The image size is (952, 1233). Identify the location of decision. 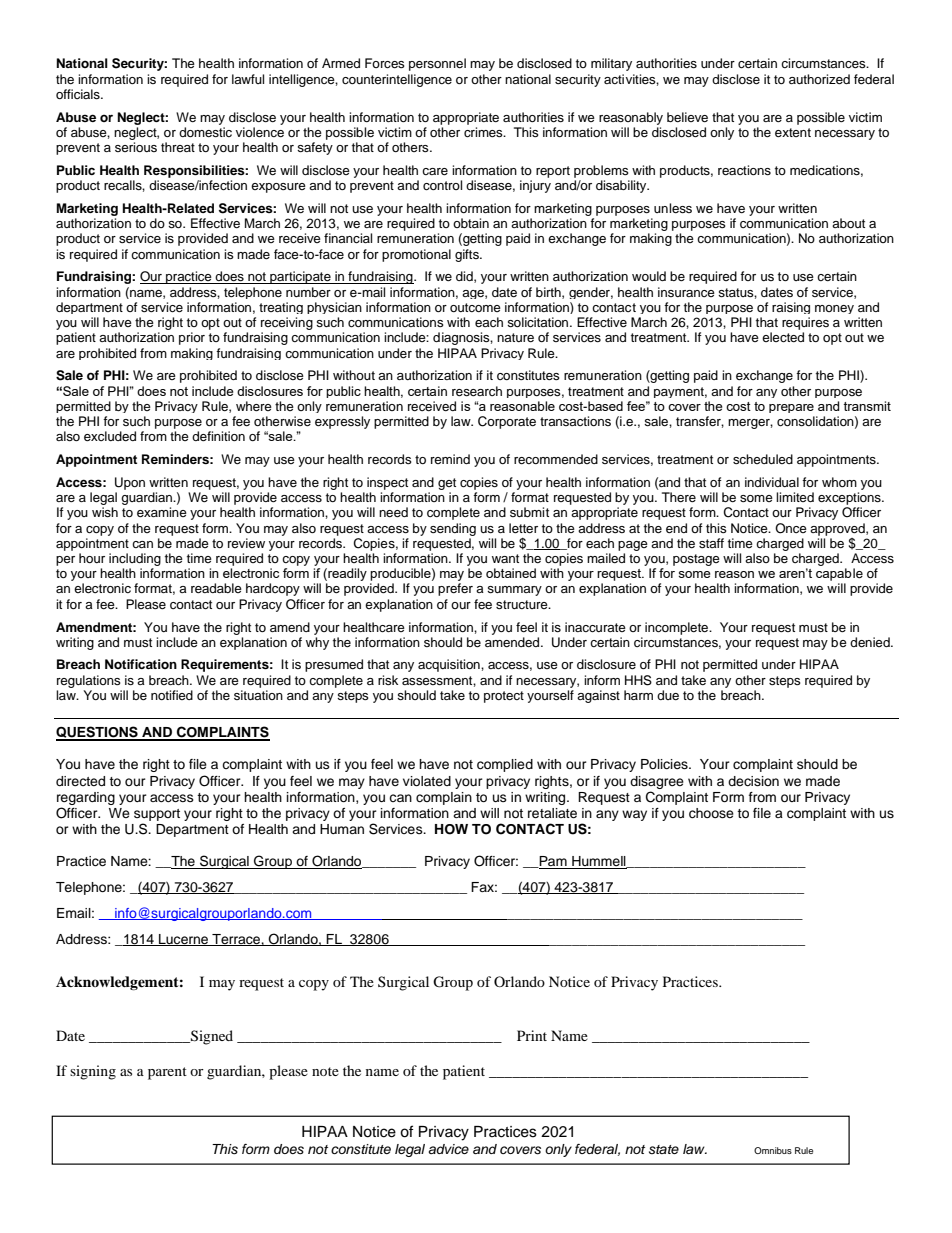
(753, 781).
